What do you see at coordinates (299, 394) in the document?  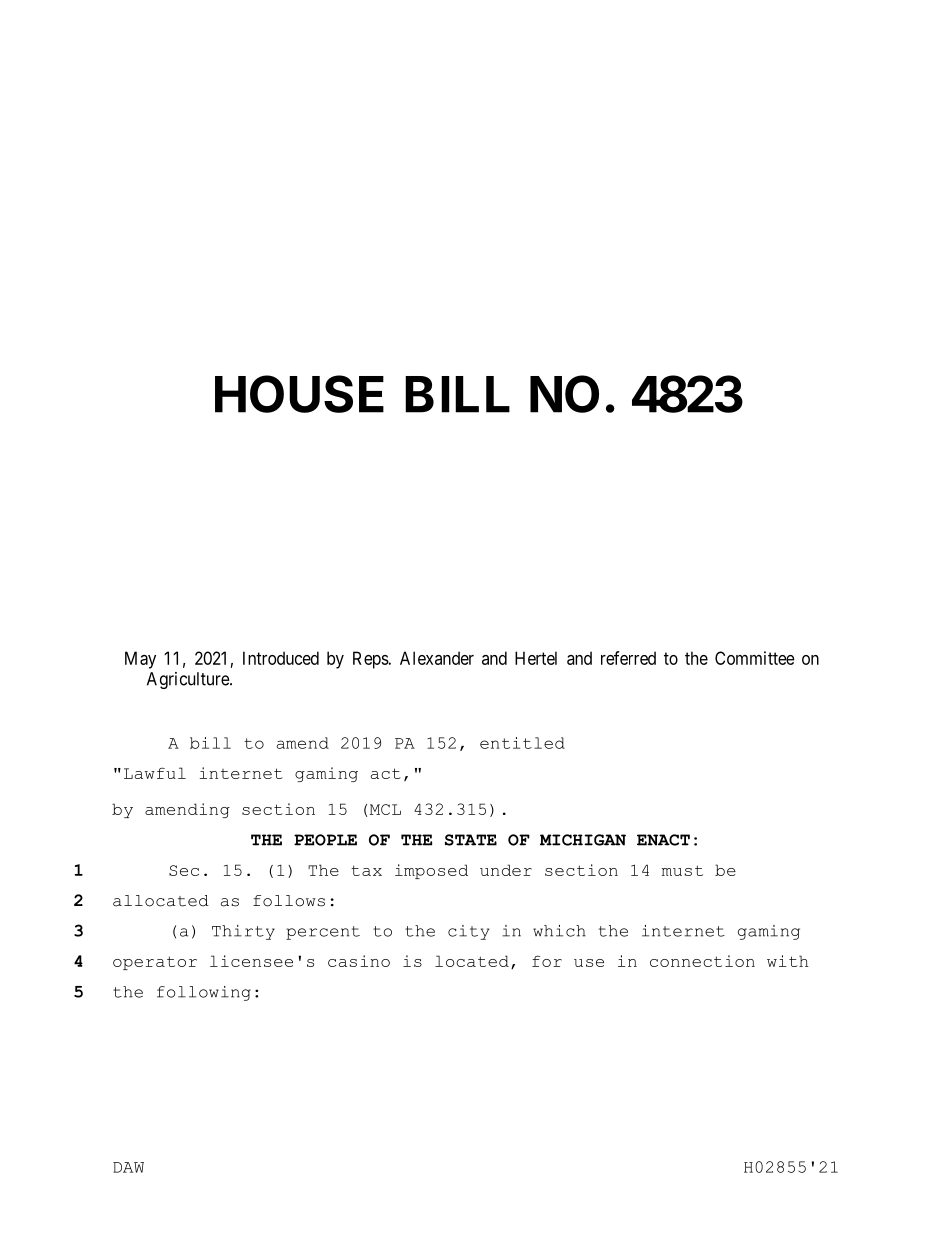 I see `HOUSE` at bounding box center [299, 394].
